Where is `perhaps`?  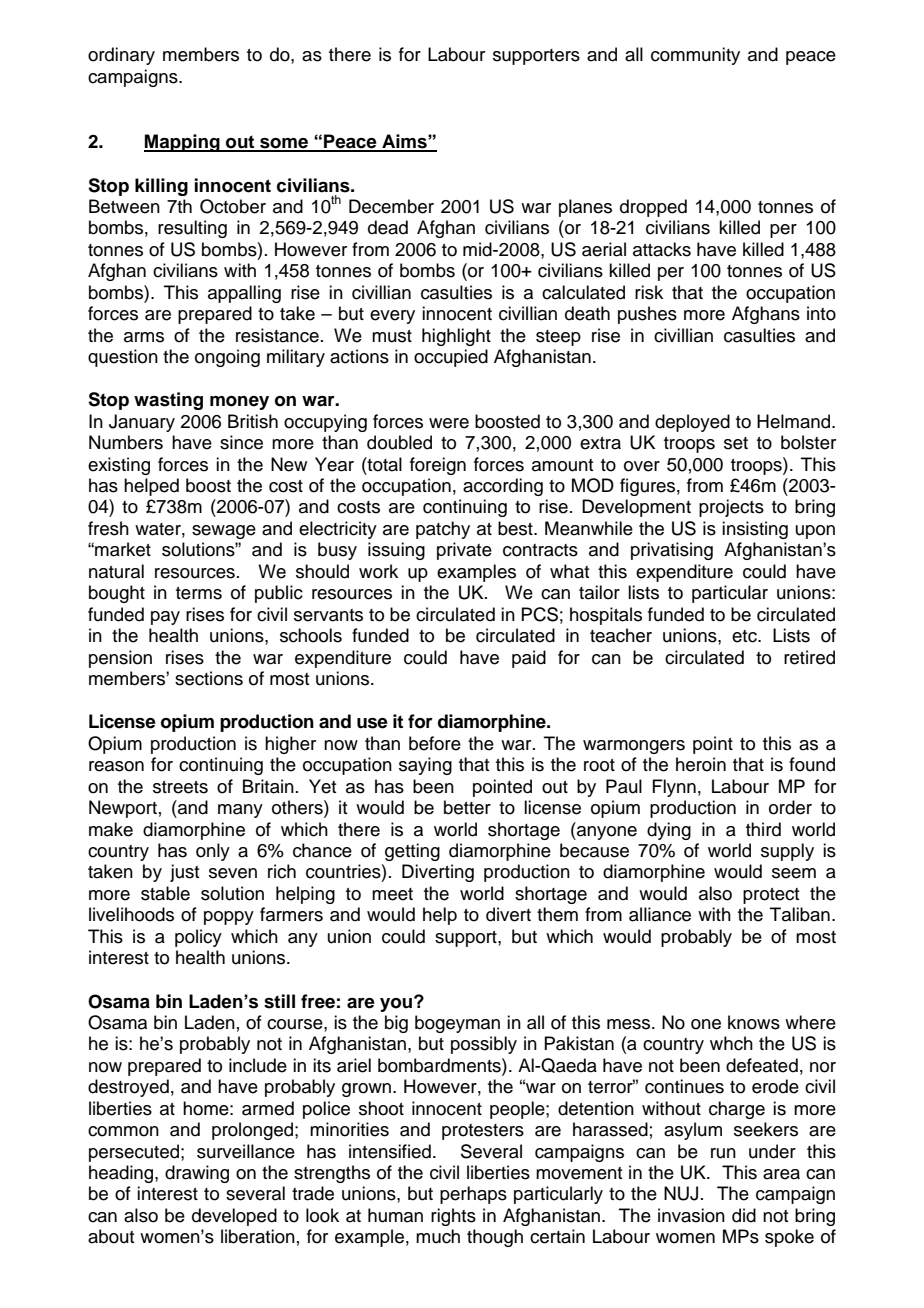 perhaps is located at coordinates (473, 1195).
